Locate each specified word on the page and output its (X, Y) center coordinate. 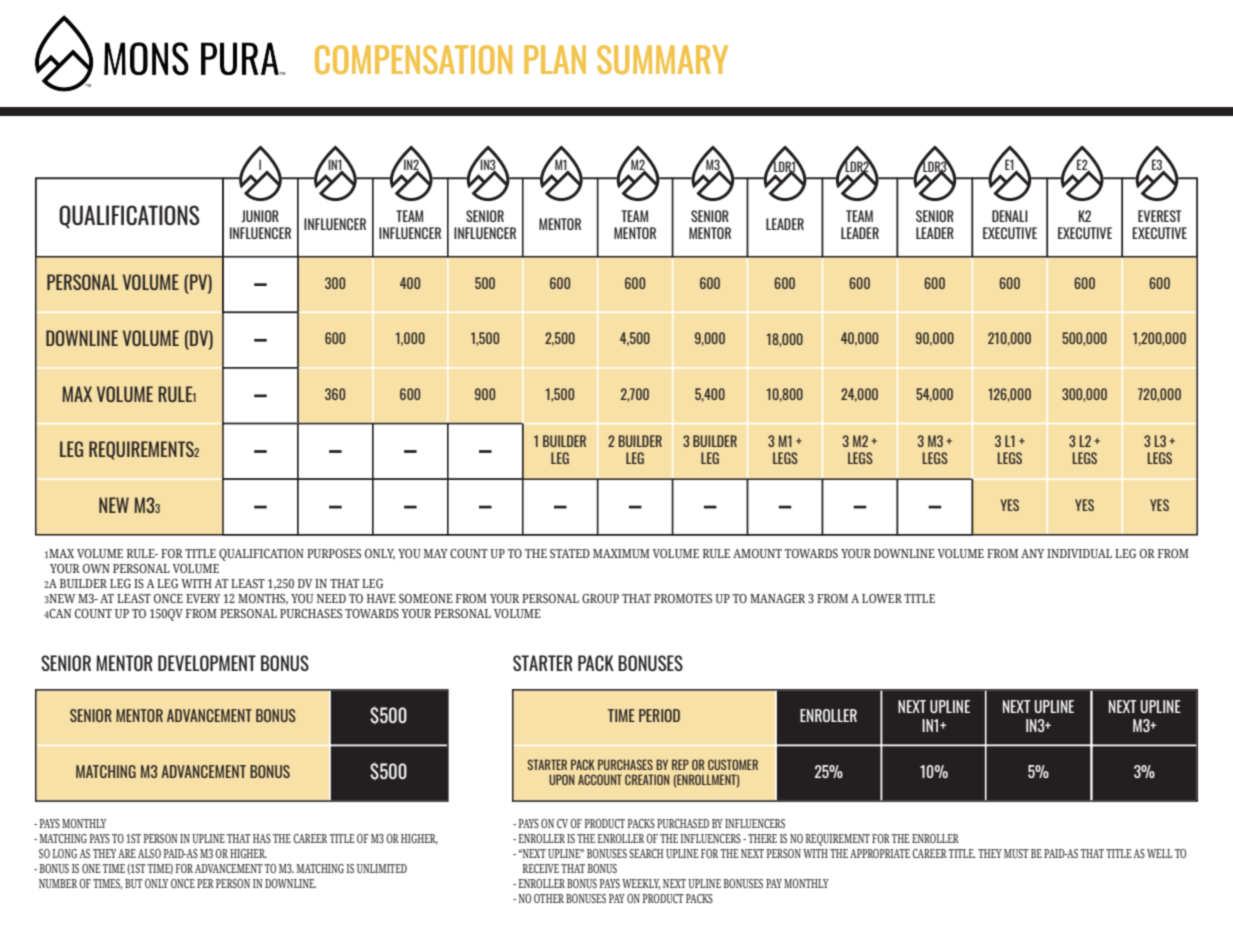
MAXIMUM (621, 553)
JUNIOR (260, 216)
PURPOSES (334, 553)
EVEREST (1159, 216)
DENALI (1010, 216)
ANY (1032, 553)
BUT (134, 883)
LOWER (882, 598)
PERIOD (659, 715)
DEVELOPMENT (207, 663)
